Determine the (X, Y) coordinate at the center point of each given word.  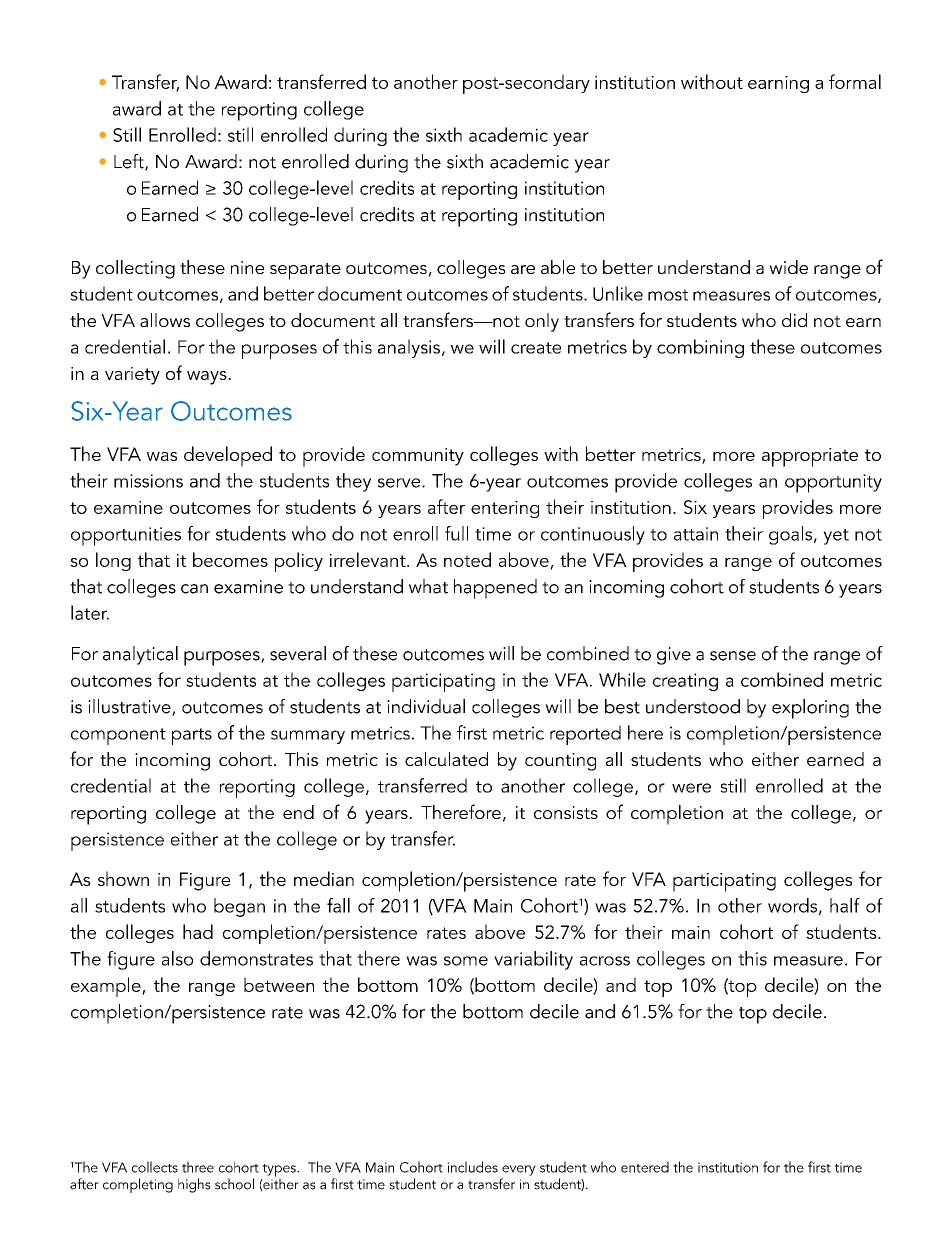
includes (472, 1167)
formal (855, 81)
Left (130, 162)
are (523, 269)
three (198, 1167)
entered (645, 1167)
